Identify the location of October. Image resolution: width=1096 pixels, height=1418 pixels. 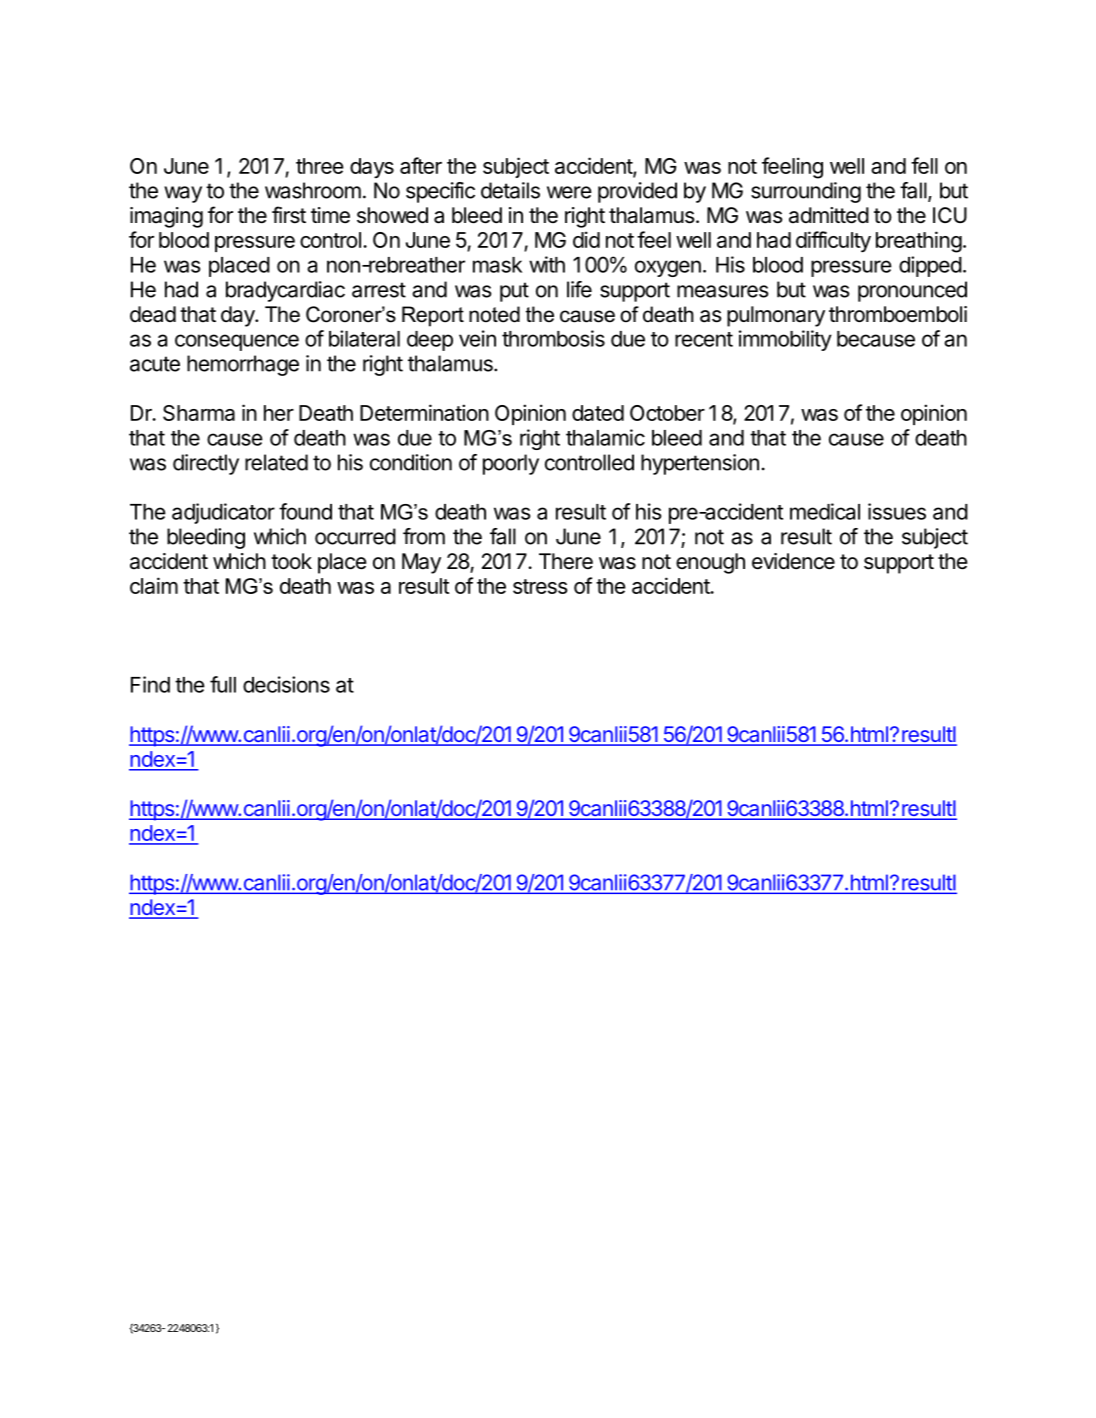
(667, 413).
